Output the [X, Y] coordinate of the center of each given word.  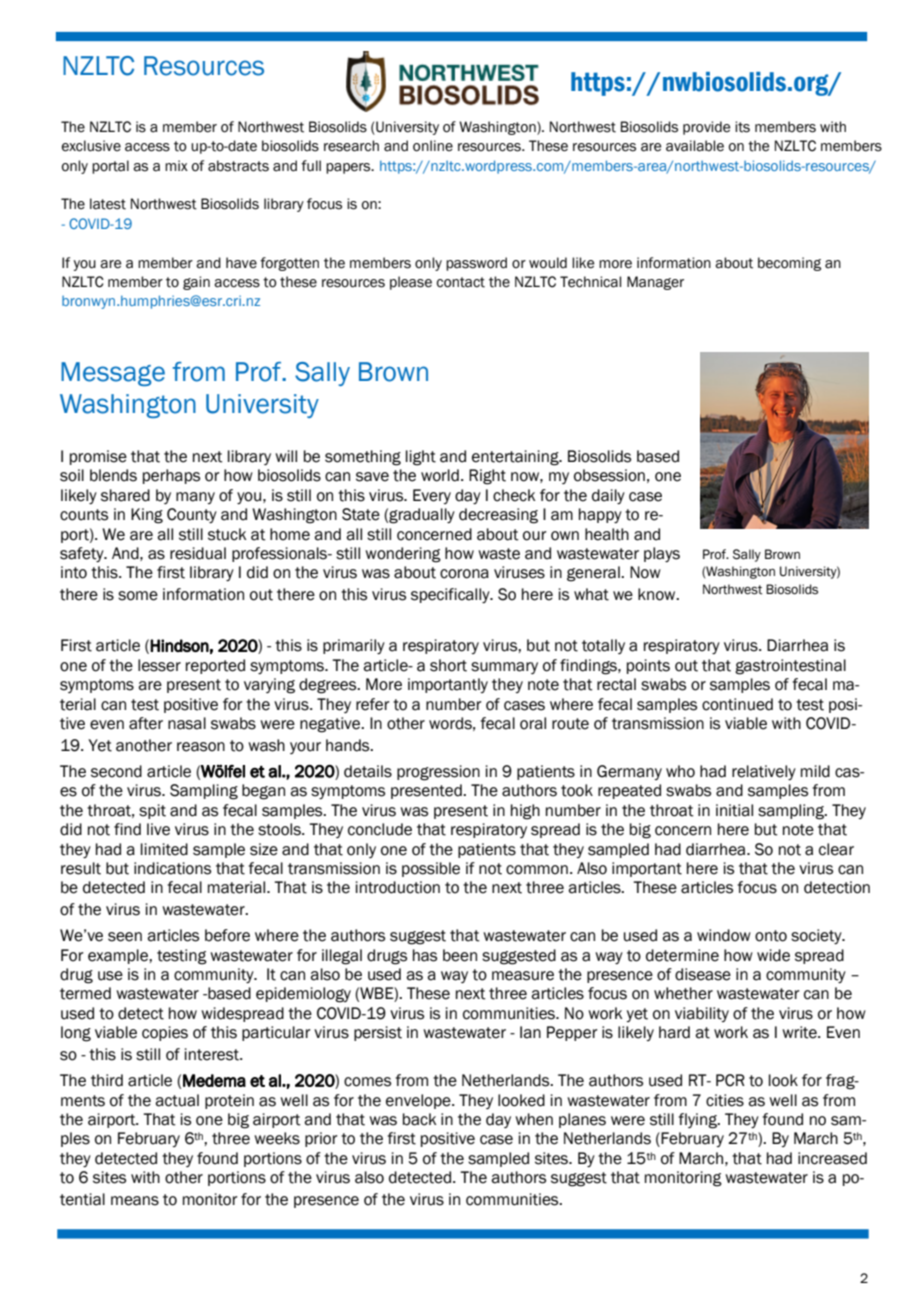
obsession [609, 475]
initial [734, 810]
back [419, 1119]
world [440, 475]
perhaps [171, 476]
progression [438, 773]
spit [152, 811]
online [433, 146]
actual [177, 1100]
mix [176, 165]
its [742, 127]
